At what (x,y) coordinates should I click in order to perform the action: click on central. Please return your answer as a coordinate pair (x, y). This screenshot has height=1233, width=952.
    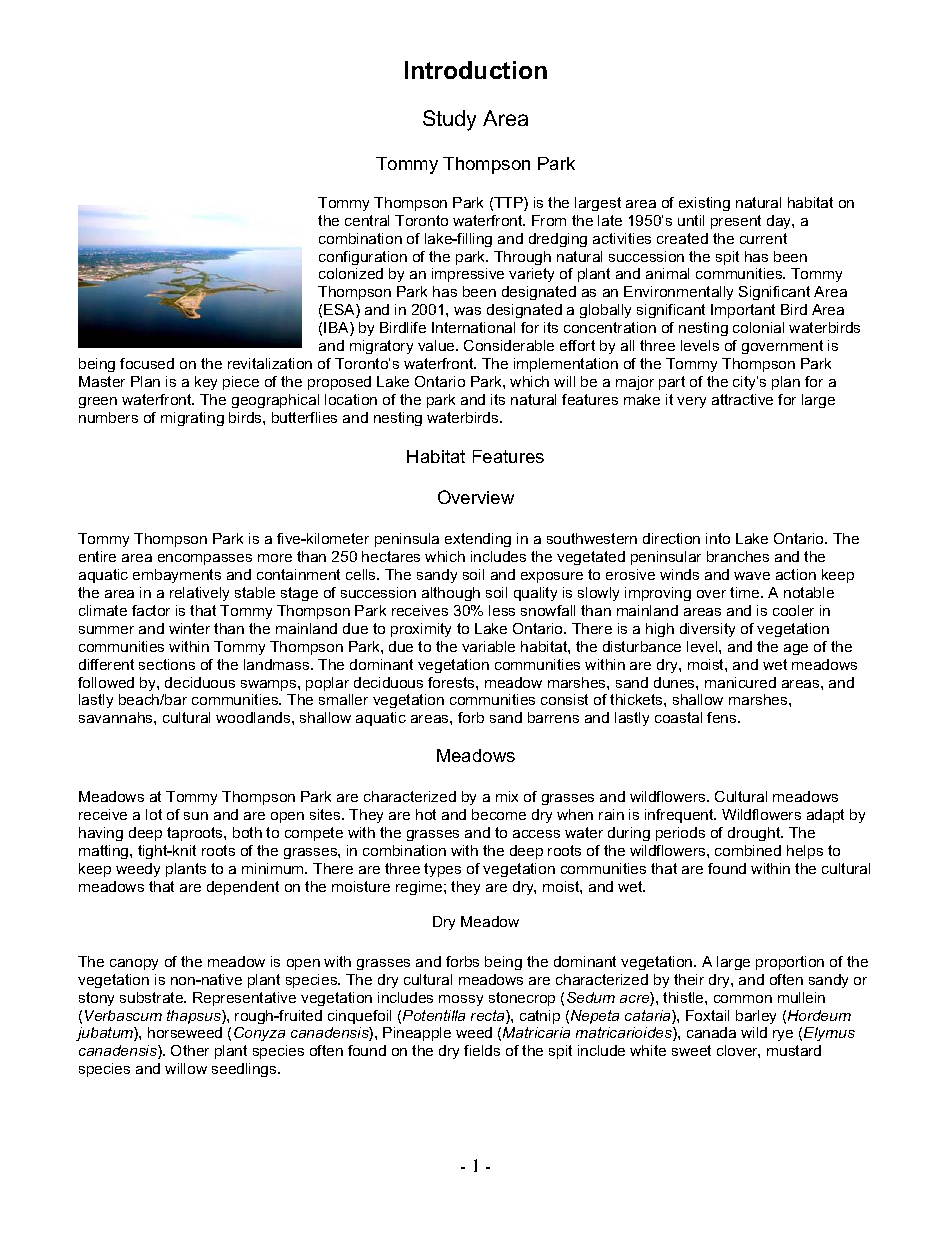
    Looking at the image, I should click on (367, 220).
